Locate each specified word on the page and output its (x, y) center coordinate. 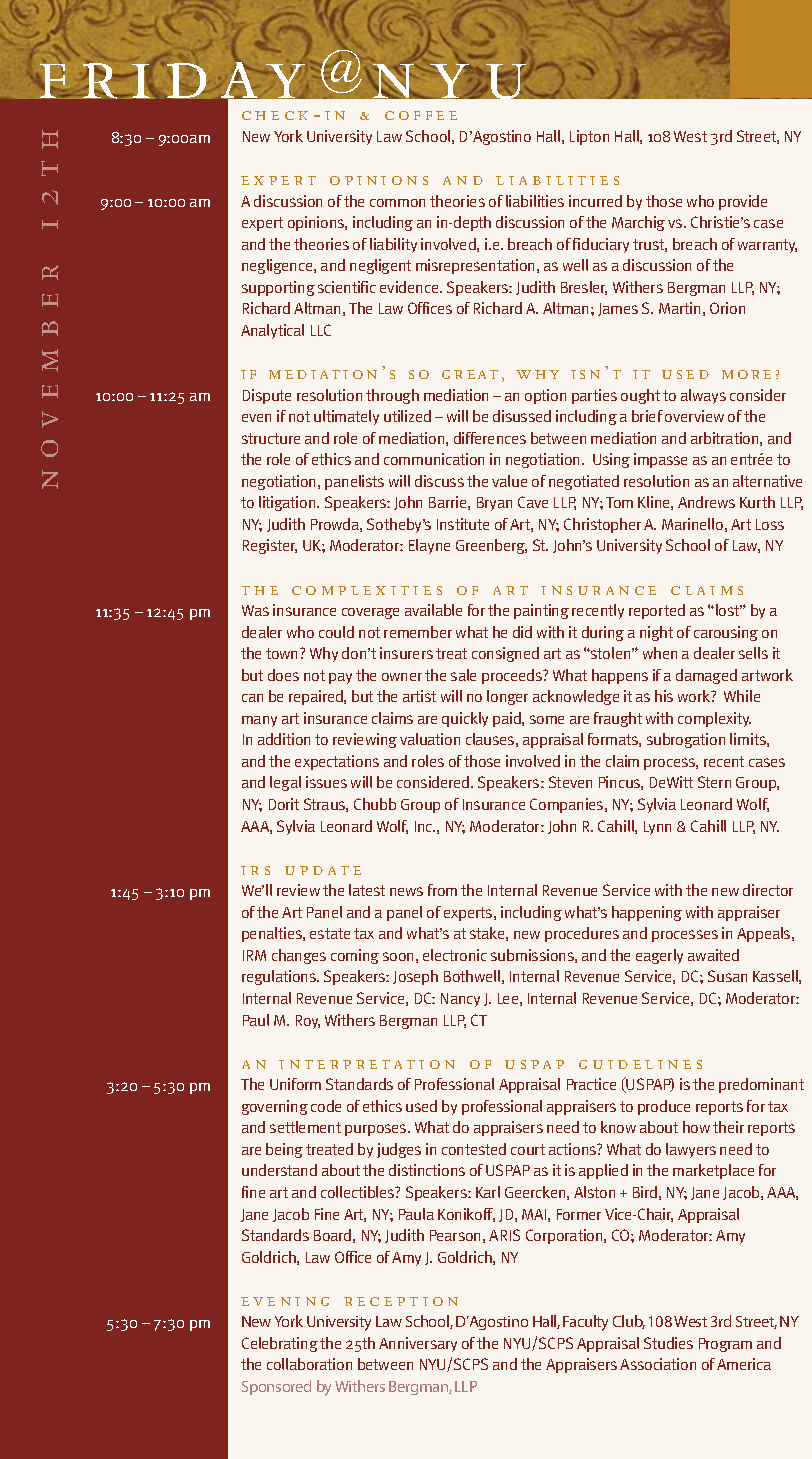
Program (725, 1345)
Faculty (585, 1323)
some (547, 719)
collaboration (309, 1364)
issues (326, 782)
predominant (761, 1085)
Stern (714, 782)
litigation (288, 503)
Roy (308, 1022)
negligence (278, 266)
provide (743, 202)
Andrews (706, 502)
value (509, 481)
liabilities (535, 201)
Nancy (460, 1000)
